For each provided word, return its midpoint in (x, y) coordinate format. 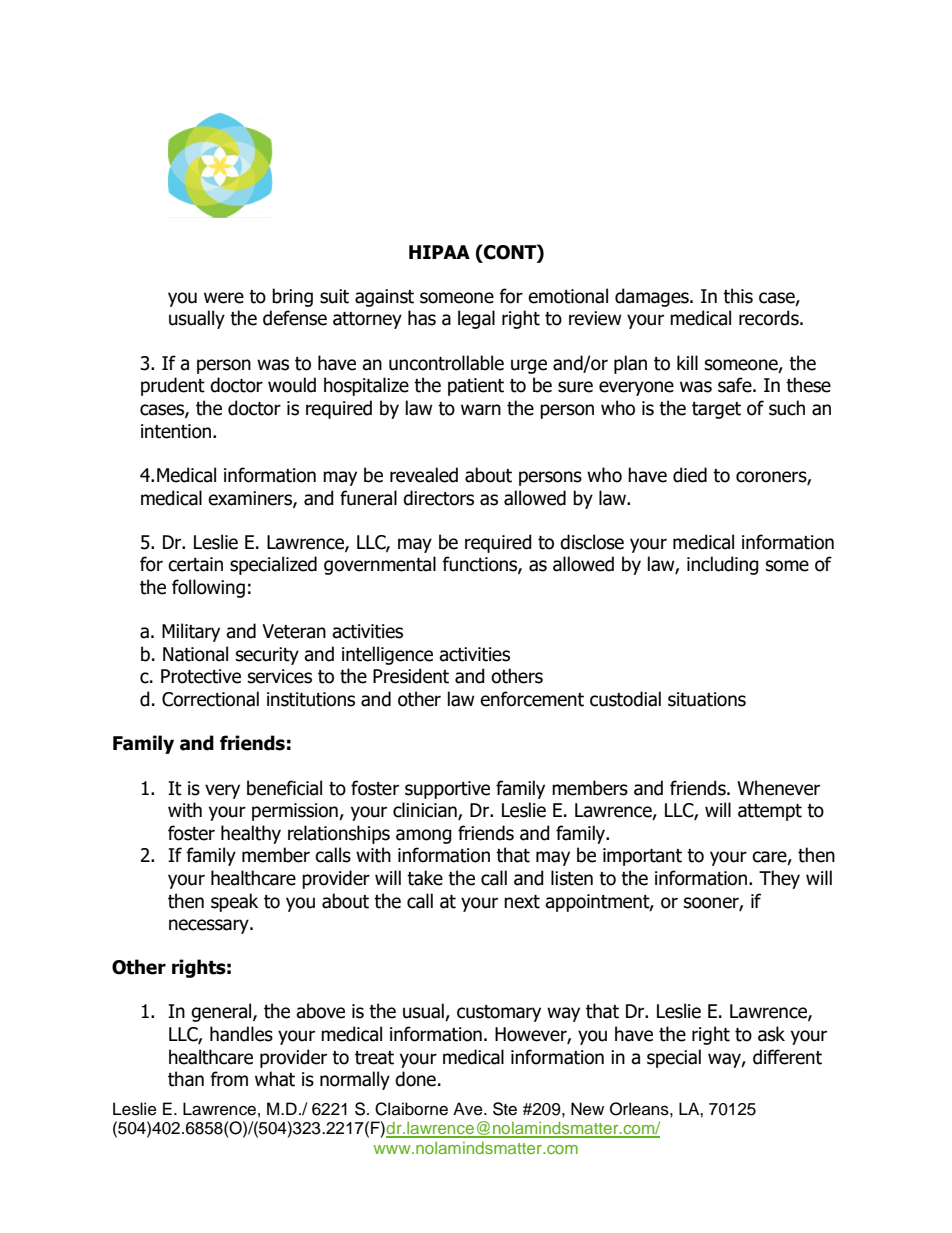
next (522, 902)
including (723, 565)
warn (481, 410)
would (292, 385)
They (779, 879)
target (716, 410)
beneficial (284, 788)
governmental (380, 565)
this (738, 296)
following (208, 588)
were (224, 298)
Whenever (778, 788)
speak (234, 902)
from (229, 1079)
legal (476, 319)
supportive (447, 790)
